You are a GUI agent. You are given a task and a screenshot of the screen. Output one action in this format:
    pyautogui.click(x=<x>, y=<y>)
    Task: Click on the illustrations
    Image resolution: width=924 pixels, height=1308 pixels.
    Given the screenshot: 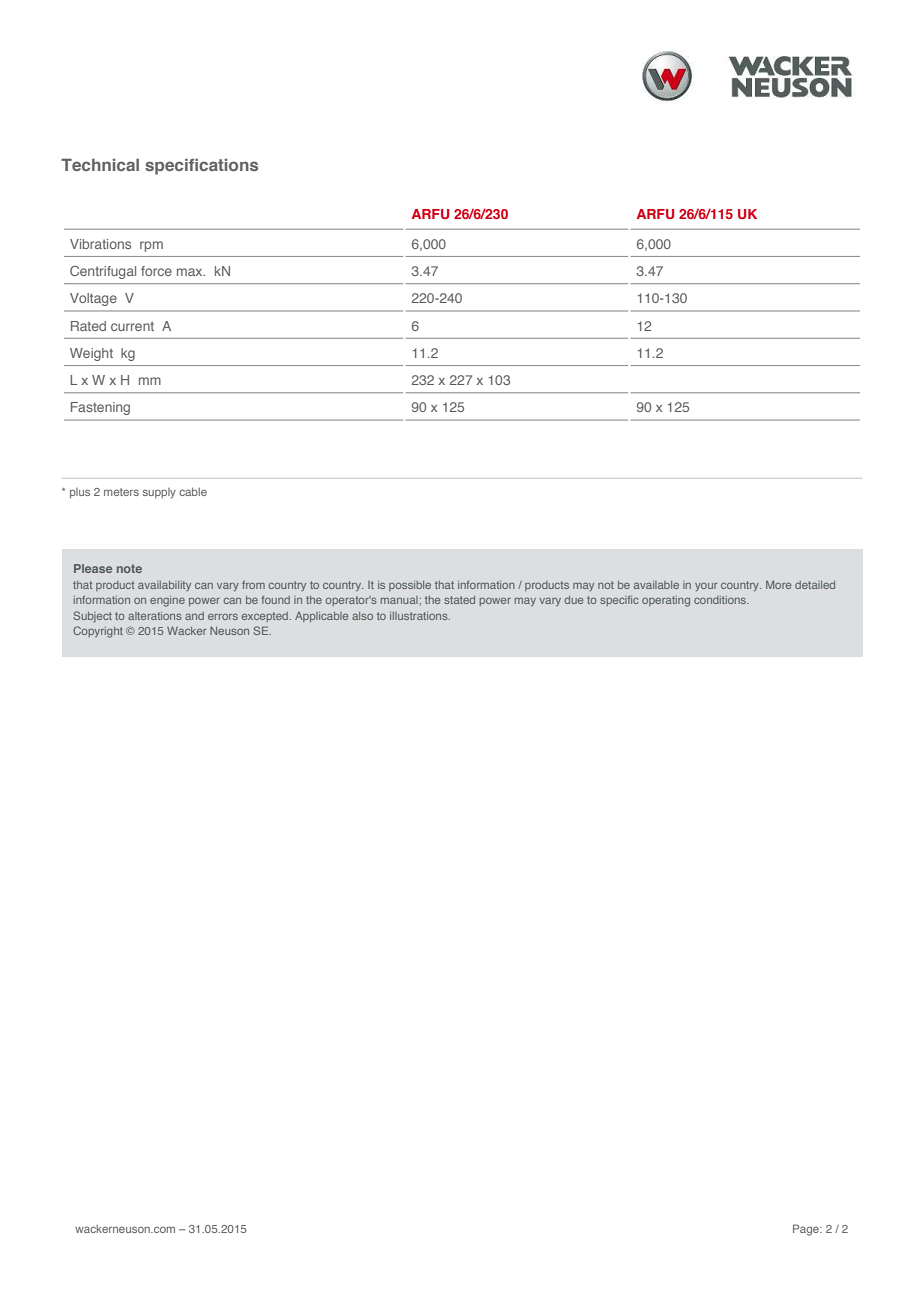 What is the action you would take?
    pyautogui.click(x=420, y=616)
